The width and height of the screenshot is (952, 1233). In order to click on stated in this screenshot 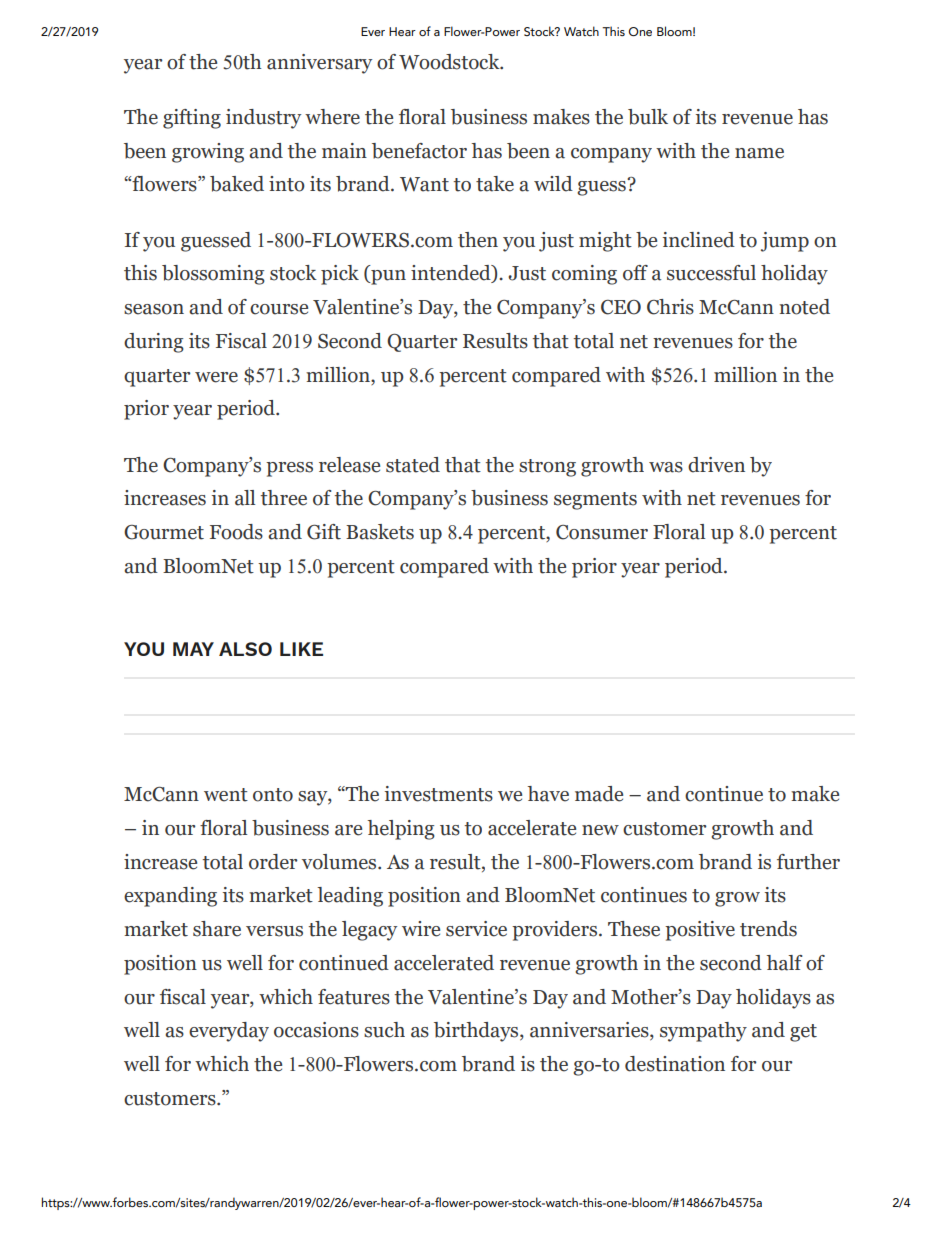, I will do `click(413, 465)`.
